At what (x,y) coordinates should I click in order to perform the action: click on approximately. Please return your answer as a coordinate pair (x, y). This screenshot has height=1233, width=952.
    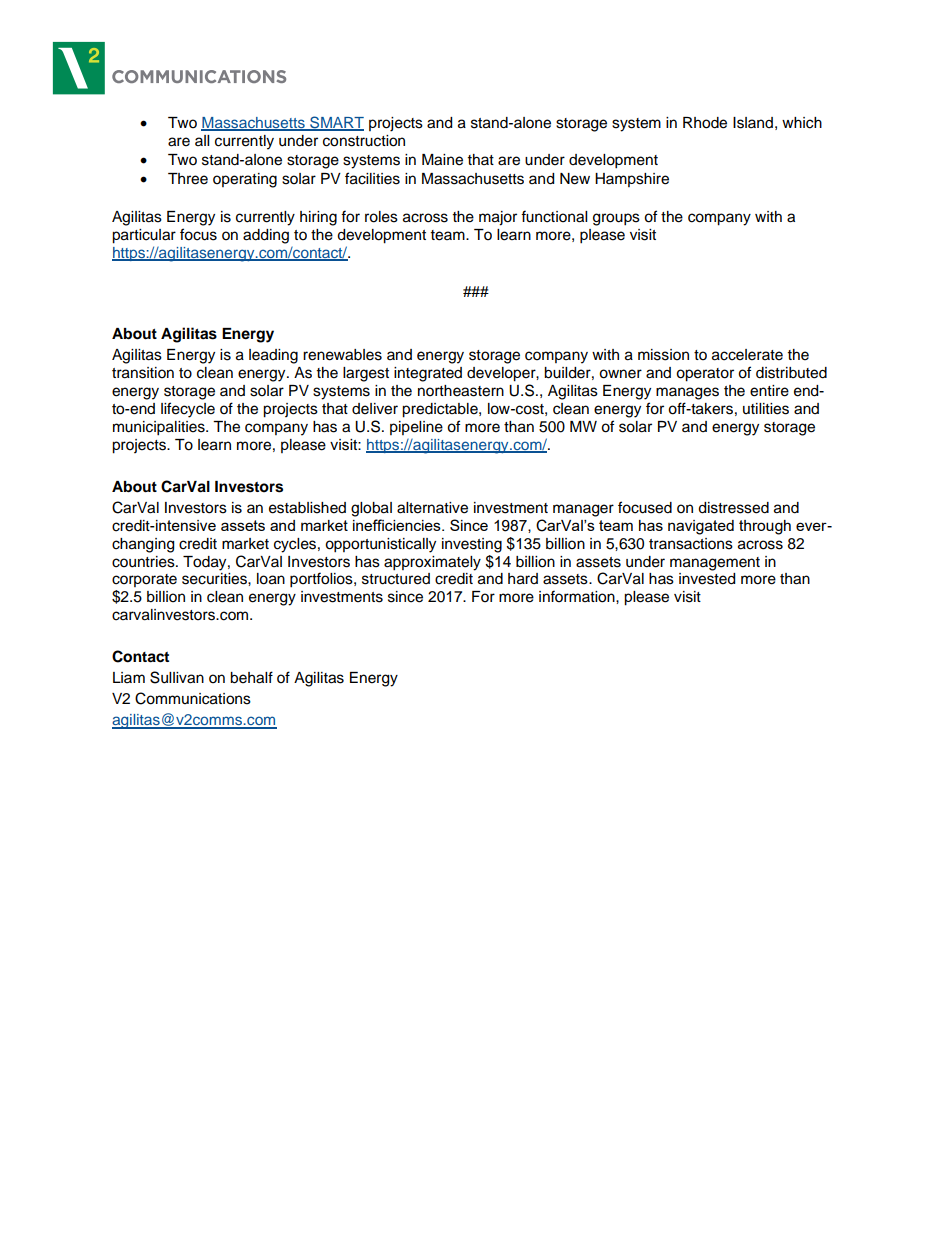
    Looking at the image, I should click on (432, 563).
